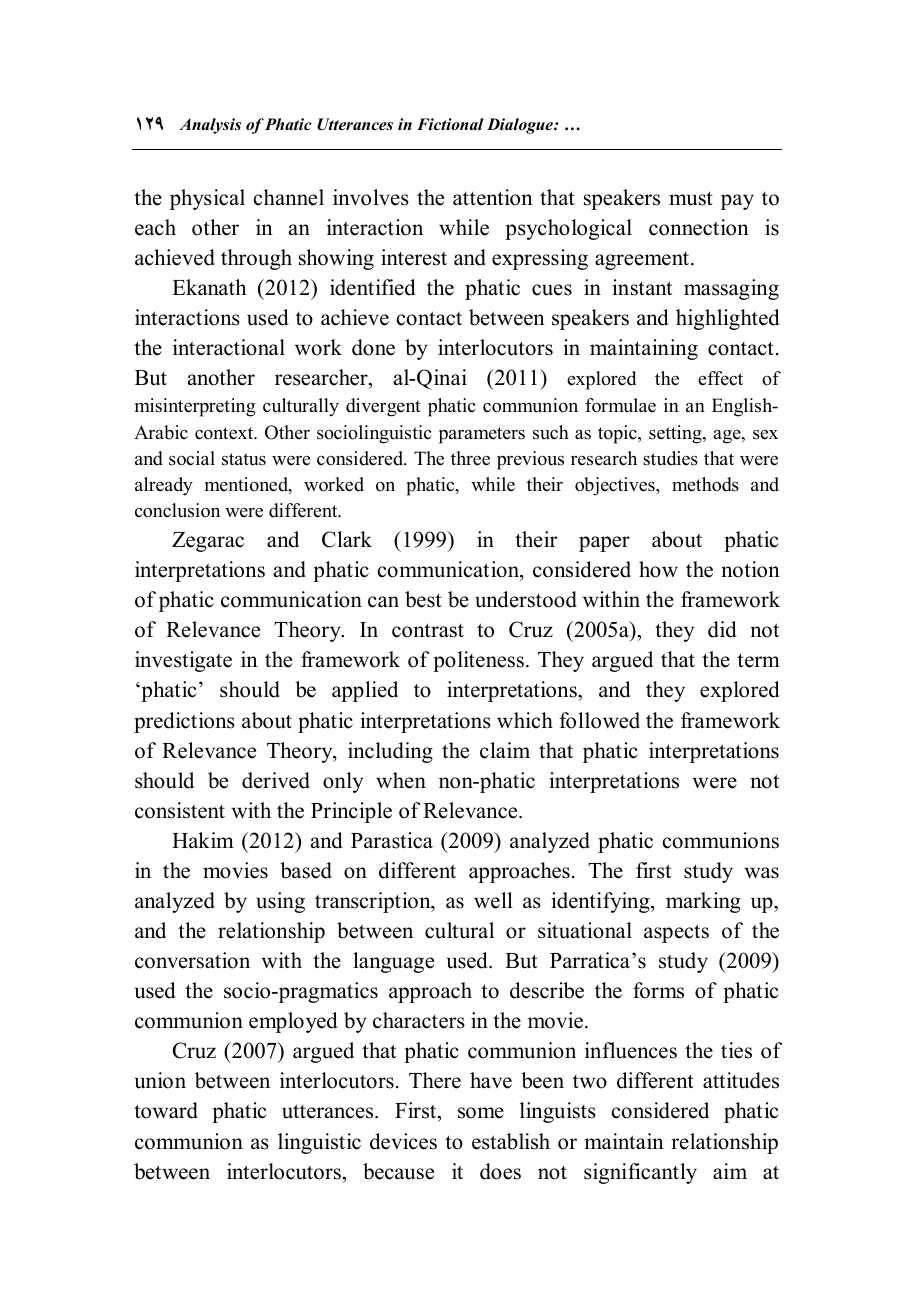 The width and height of the image is (914, 1316). What do you see at coordinates (183, 661) in the image?
I see `investigate` at bounding box center [183, 661].
